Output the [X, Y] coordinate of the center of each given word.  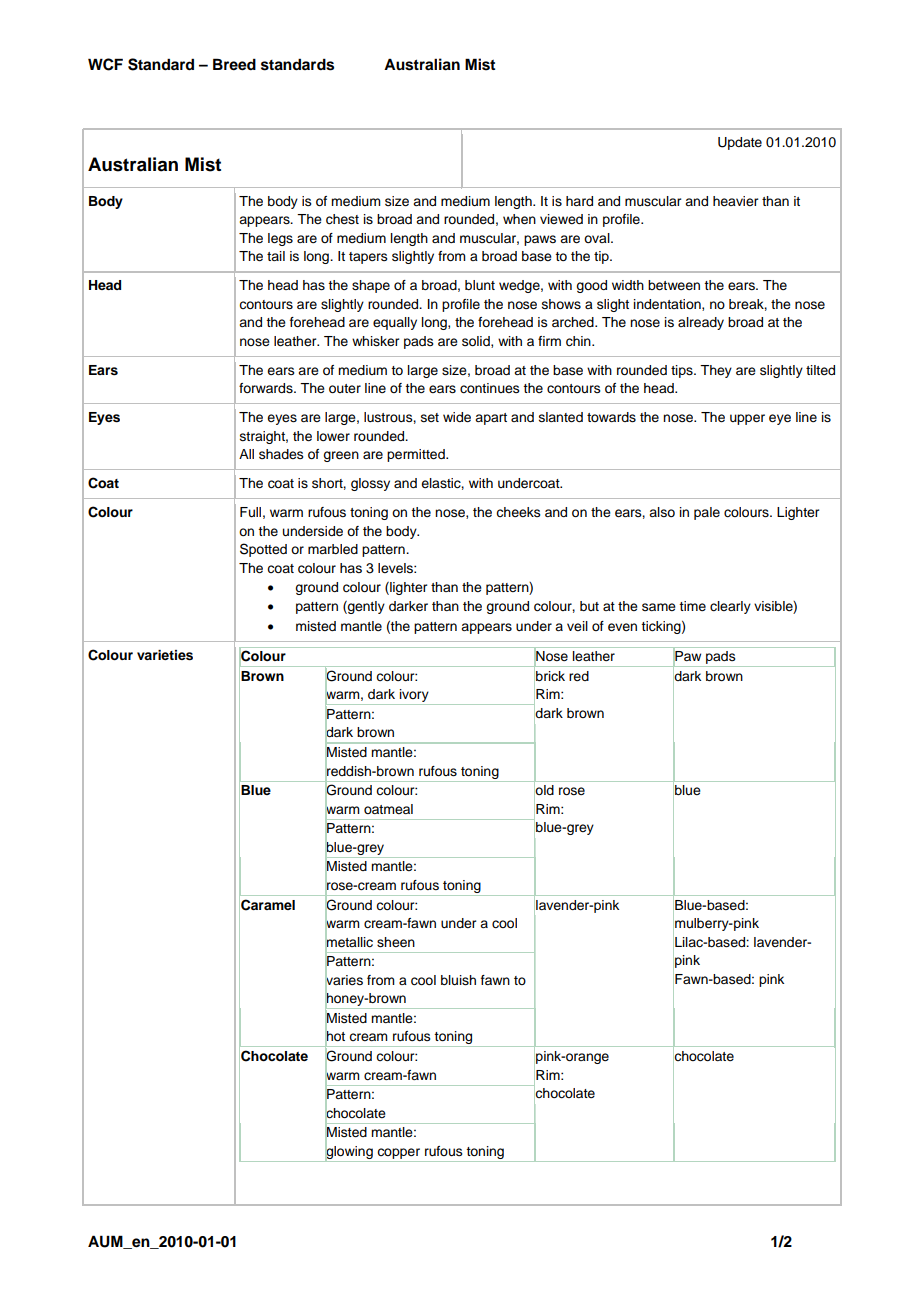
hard [579, 201]
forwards [267, 388]
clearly [730, 607]
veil [577, 626]
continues [490, 388]
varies [344, 979]
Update [740, 143]
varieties [165, 655]
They [716, 371]
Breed [234, 64]
